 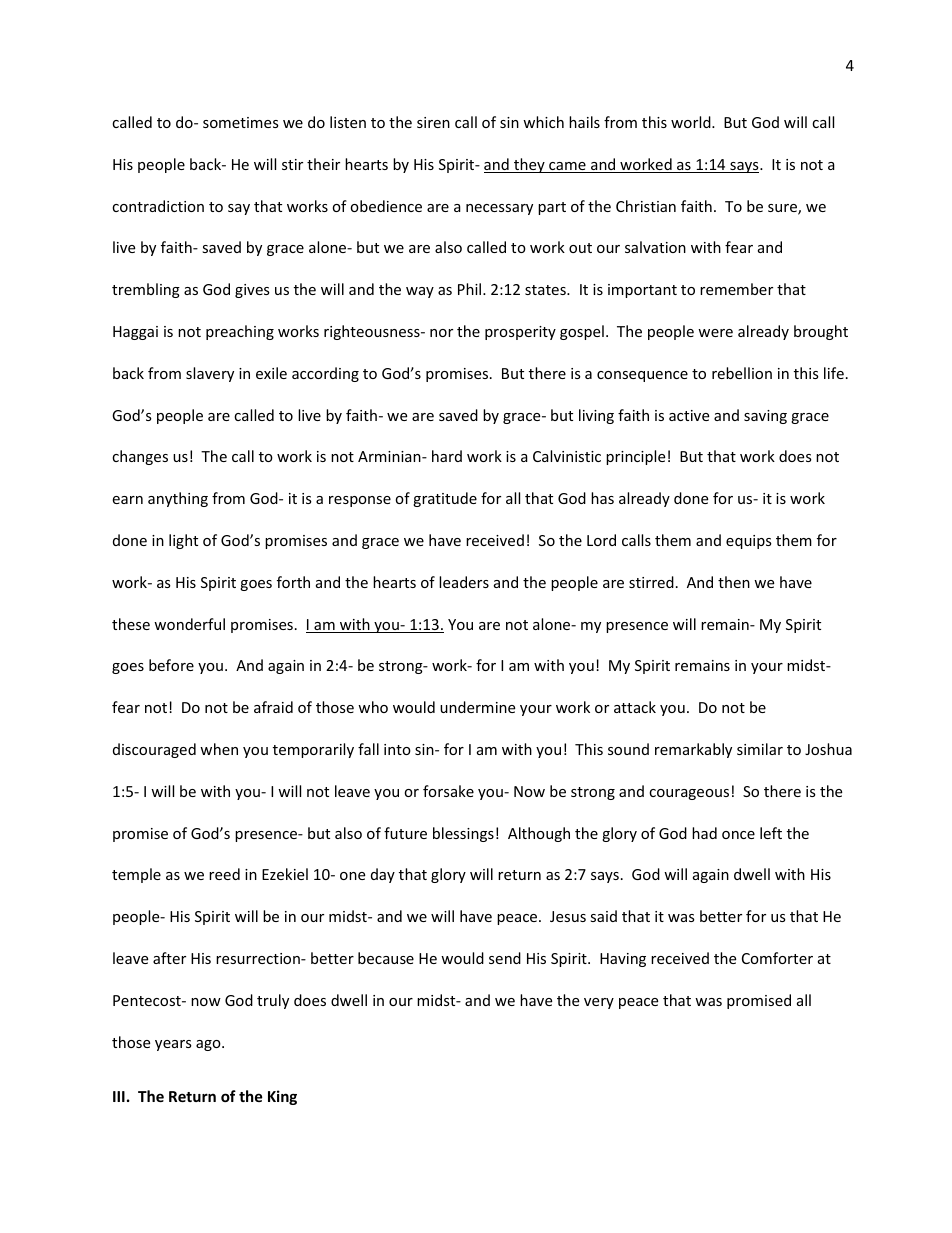 I want to click on contradiction, so click(x=158, y=206).
